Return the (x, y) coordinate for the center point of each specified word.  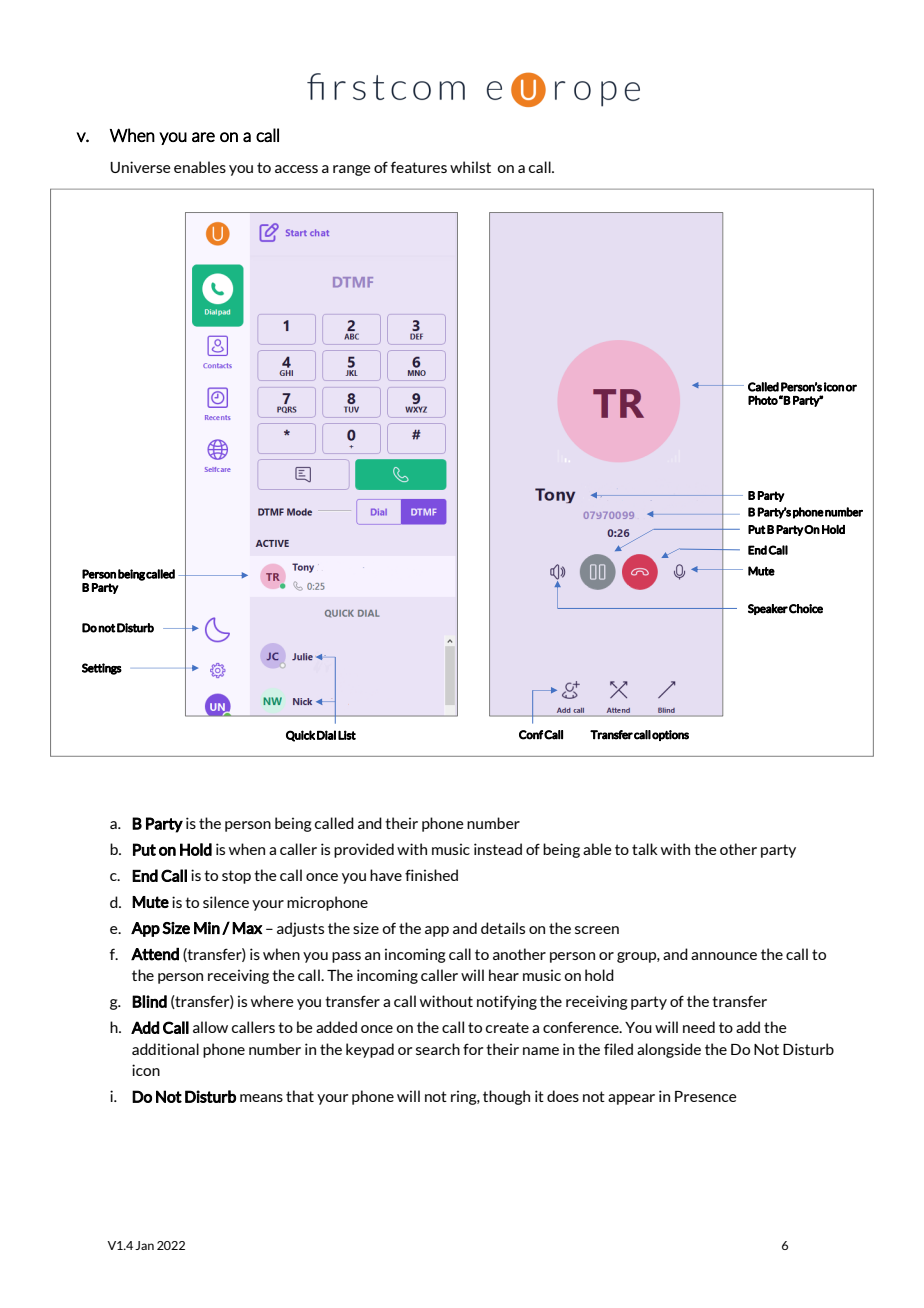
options (670, 735)
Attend (155, 954)
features (419, 167)
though (506, 1097)
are (203, 137)
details (503, 928)
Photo (763, 400)
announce (724, 956)
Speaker (768, 609)
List (347, 735)
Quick (300, 736)
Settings (102, 669)
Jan (144, 1245)
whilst (470, 167)
